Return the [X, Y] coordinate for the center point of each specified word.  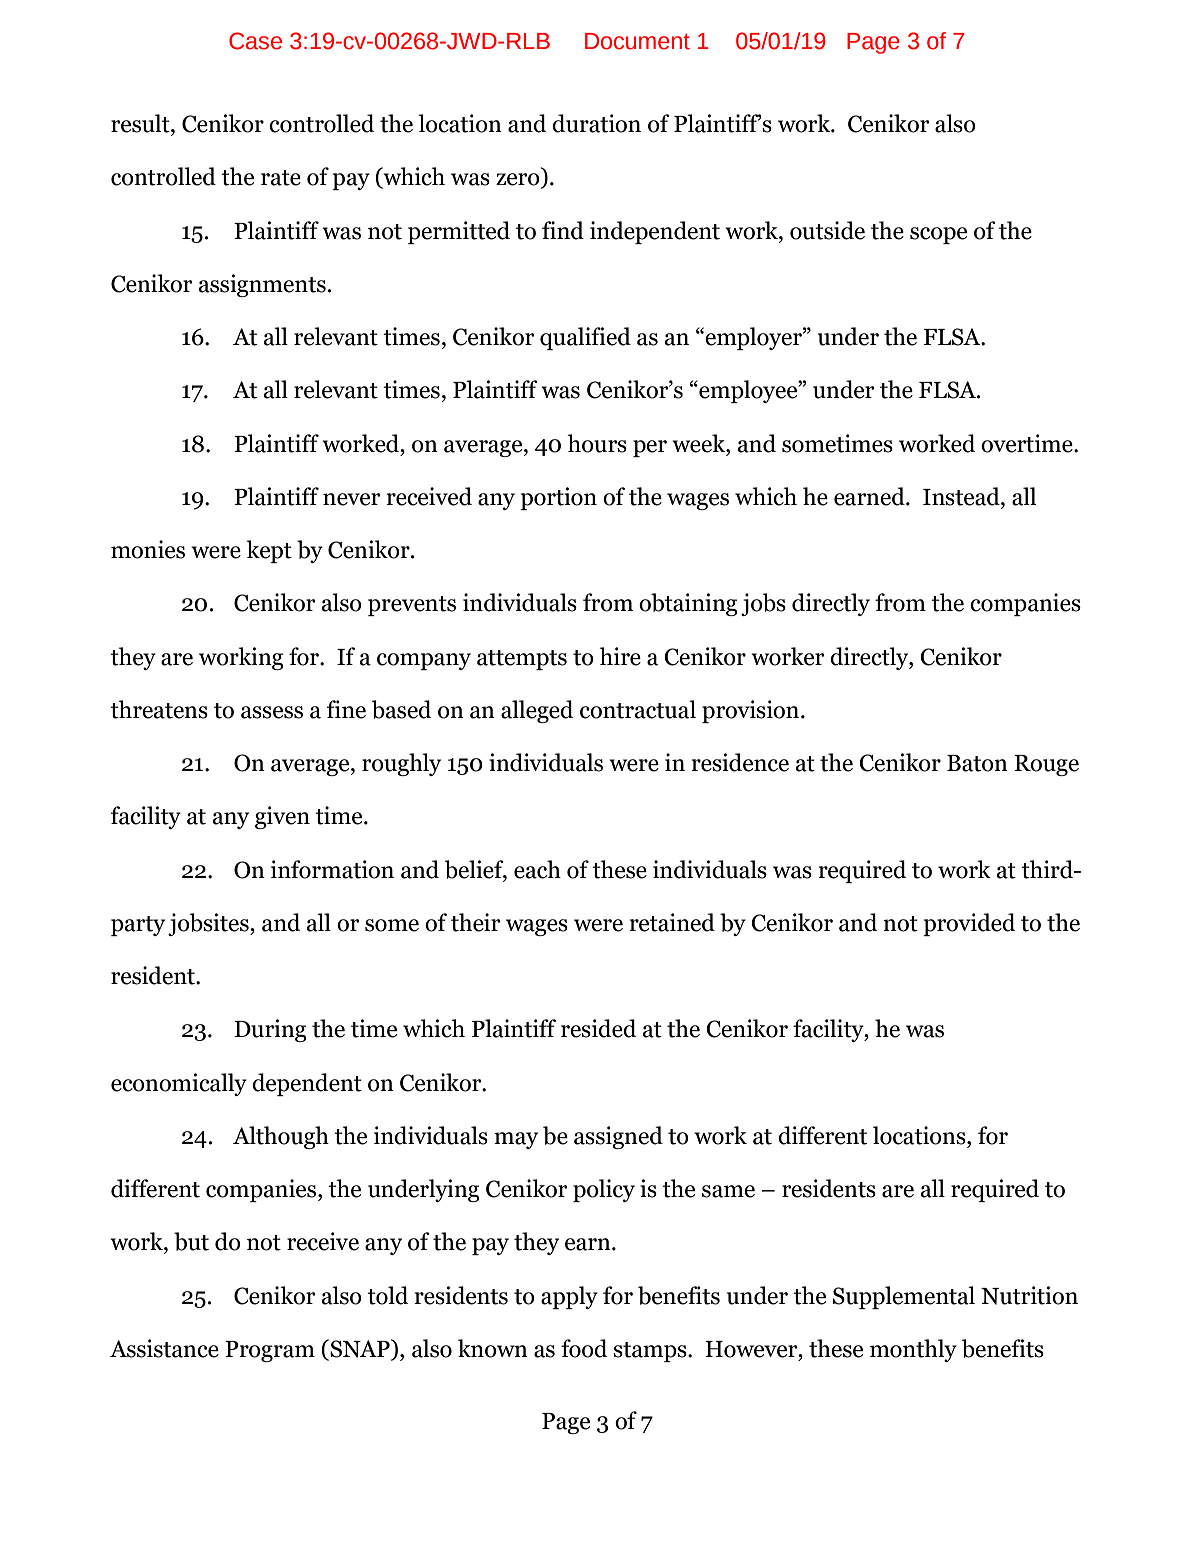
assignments [262, 285]
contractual [638, 709]
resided [598, 1028]
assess [272, 712]
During [270, 1030]
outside [827, 230]
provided [969, 924]
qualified [585, 338]
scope [938, 235]
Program [270, 1351]
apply [569, 1297]
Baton [977, 763]
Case [255, 41]
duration [596, 123]
